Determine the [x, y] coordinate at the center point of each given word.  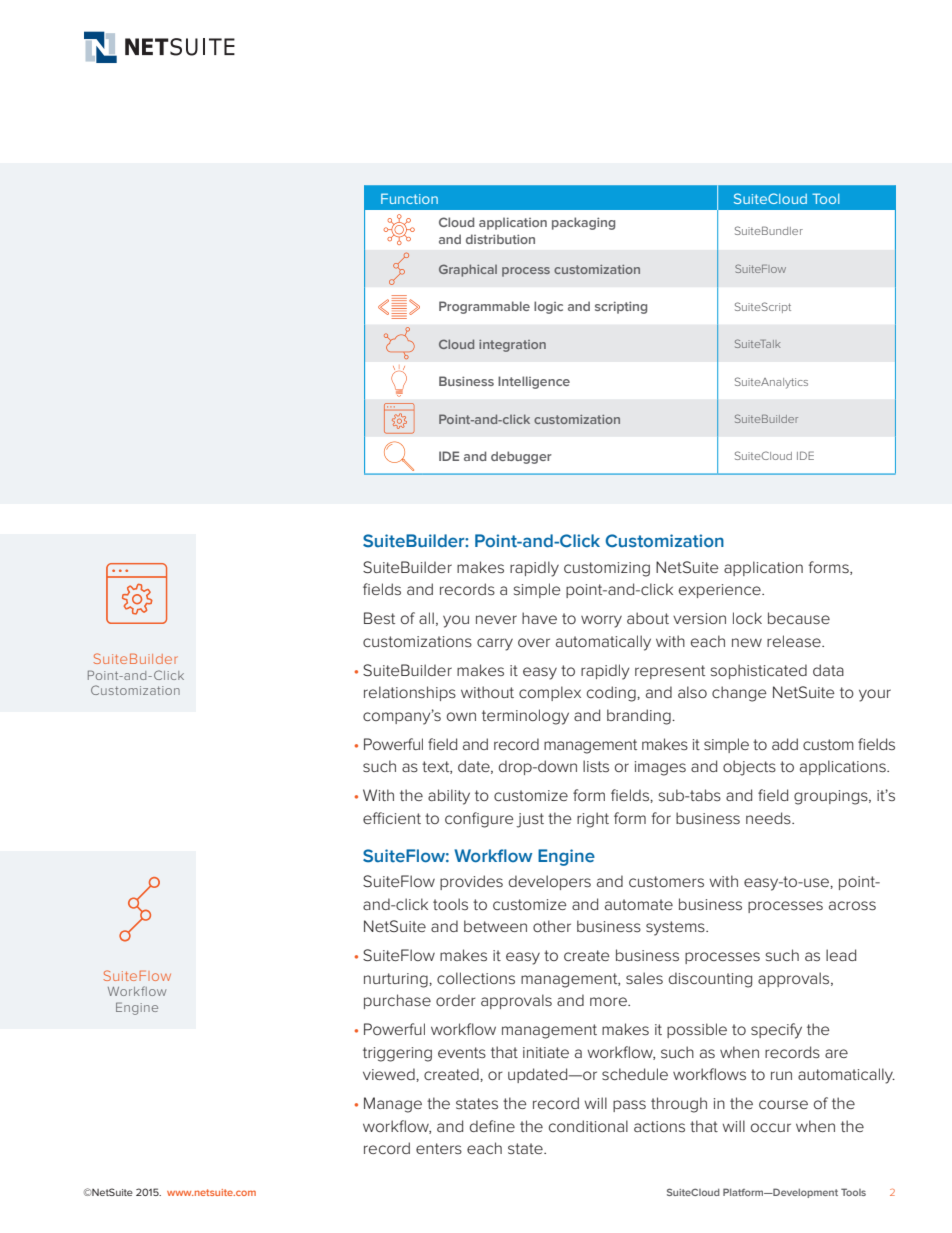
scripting [621, 307]
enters [439, 1148]
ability [449, 797]
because [799, 618]
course [783, 1104]
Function [409, 198]
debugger [521, 457]
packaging [583, 223]
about [648, 618]
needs [769, 818]
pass [629, 1106]
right [593, 820]
